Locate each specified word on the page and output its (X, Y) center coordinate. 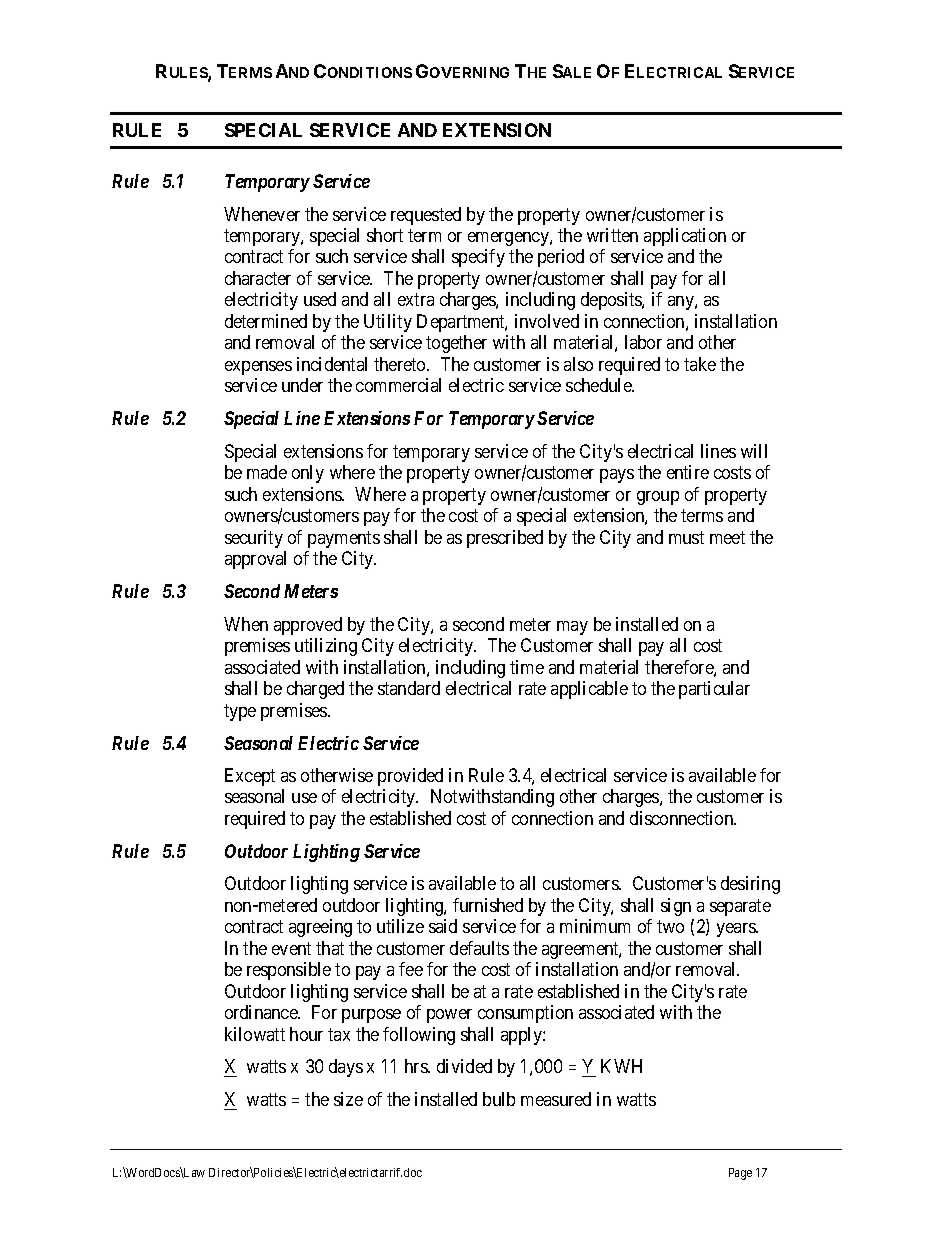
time (527, 667)
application (685, 237)
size (348, 1099)
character (258, 278)
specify (478, 258)
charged (315, 690)
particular (714, 690)
